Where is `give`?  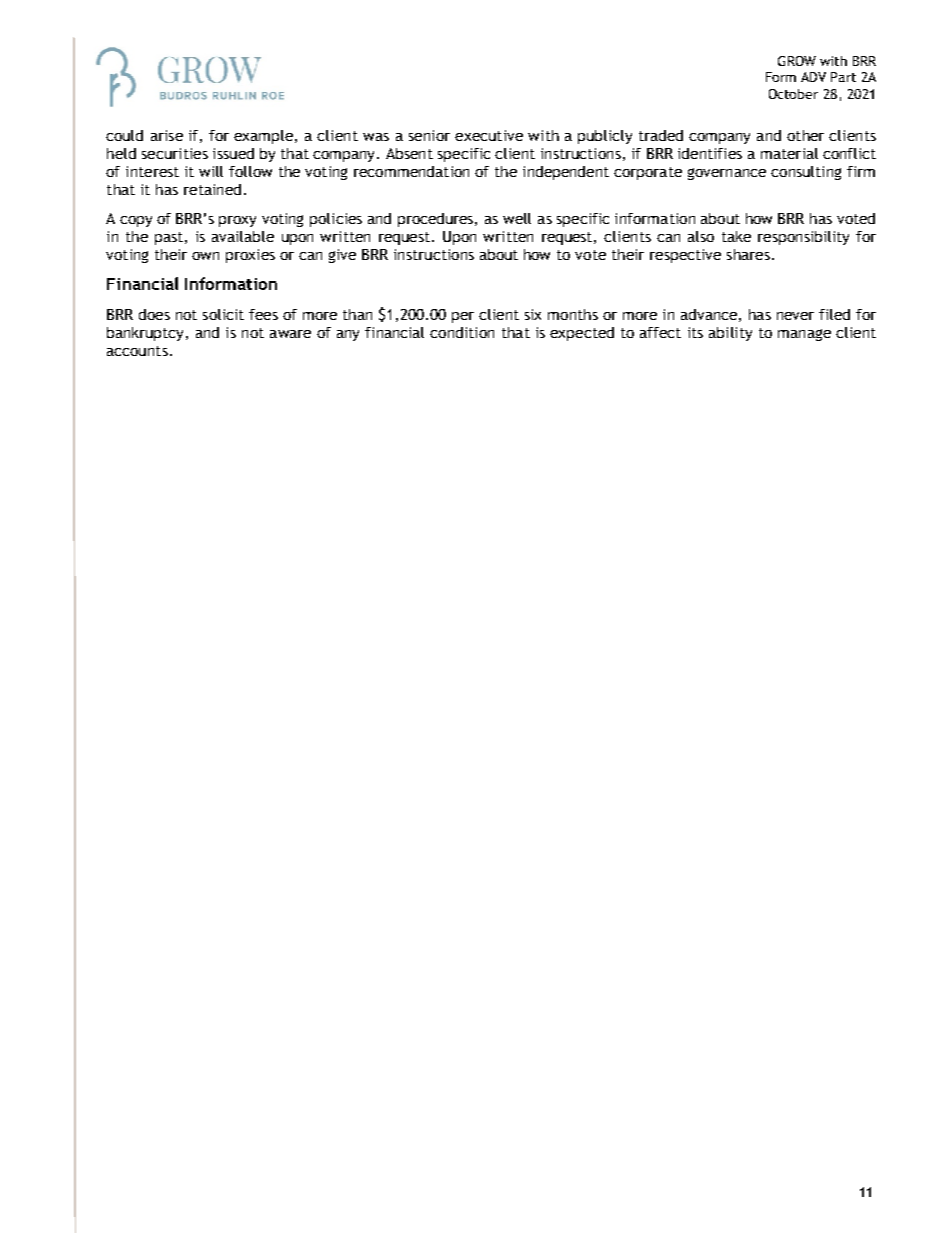 give is located at coordinates (342, 256).
